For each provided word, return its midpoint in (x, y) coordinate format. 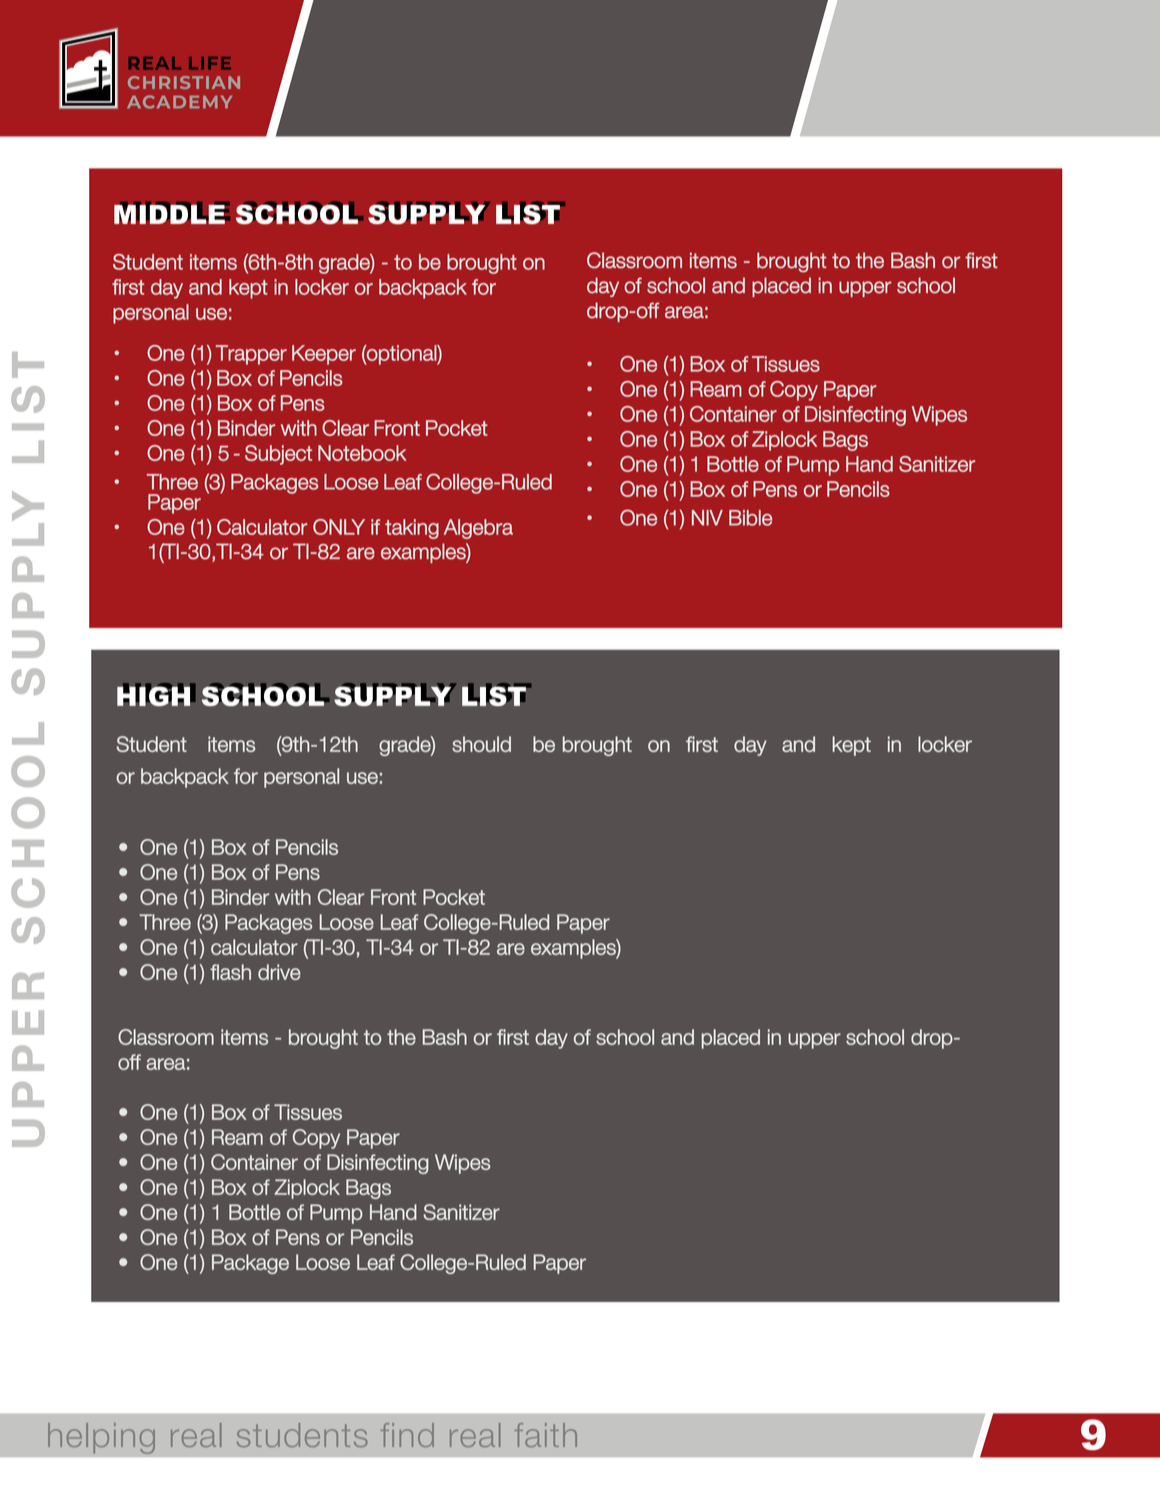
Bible (750, 518)
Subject (278, 455)
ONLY (339, 527)
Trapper (251, 355)
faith (546, 1435)
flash (230, 972)
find (407, 1435)
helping (101, 1438)
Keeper (324, 355)
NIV (707, 518)
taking (412, 529)
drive (279, 972)
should (481, 744)
